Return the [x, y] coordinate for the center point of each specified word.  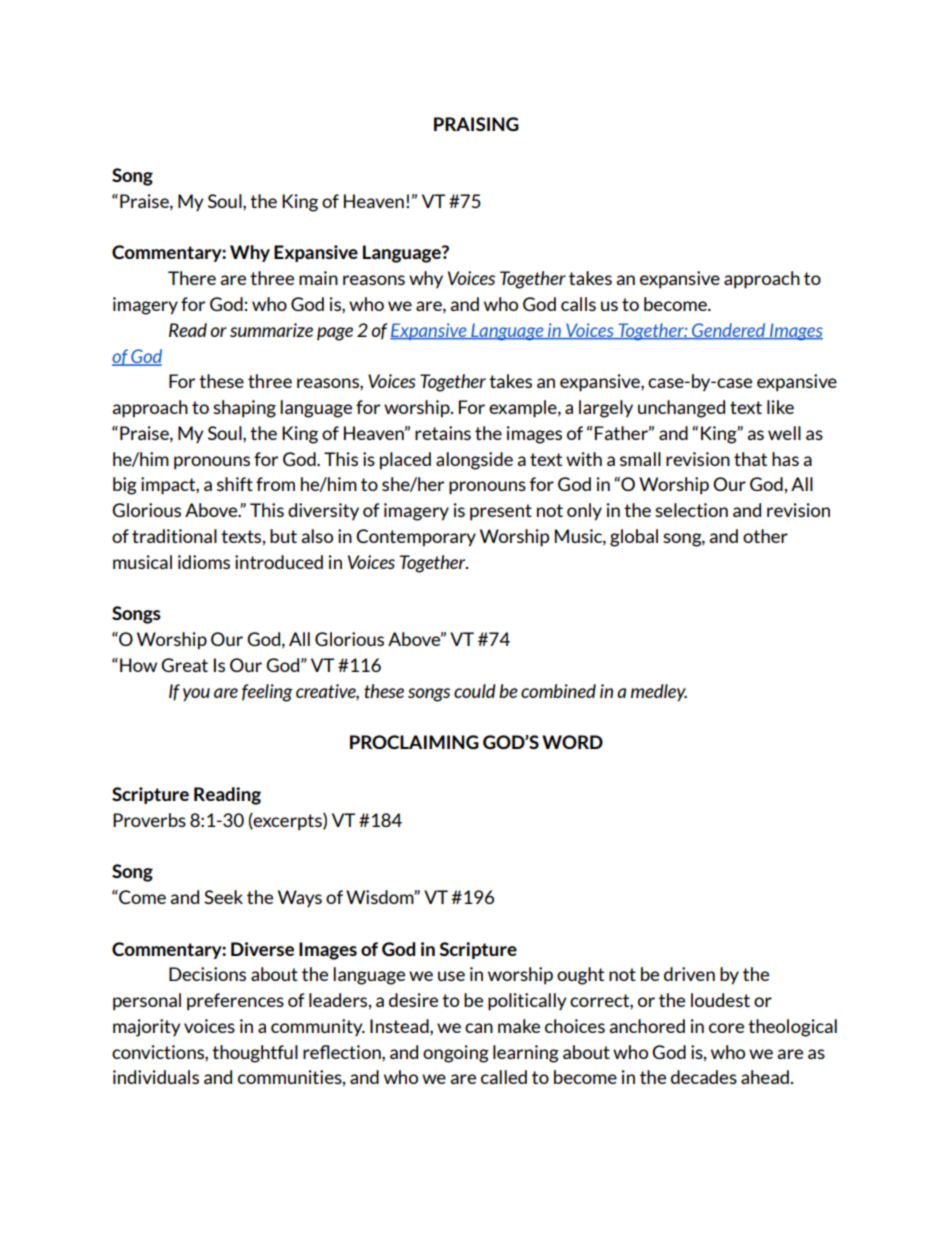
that [750, 459]
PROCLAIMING [414, 742]
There [192, 278]
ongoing [456, 1054]
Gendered [729, 331]
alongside [474, 461]
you [196, 695]
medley [659, 693]
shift [235, 484]
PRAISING [476, 124]
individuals [156, 1077]
